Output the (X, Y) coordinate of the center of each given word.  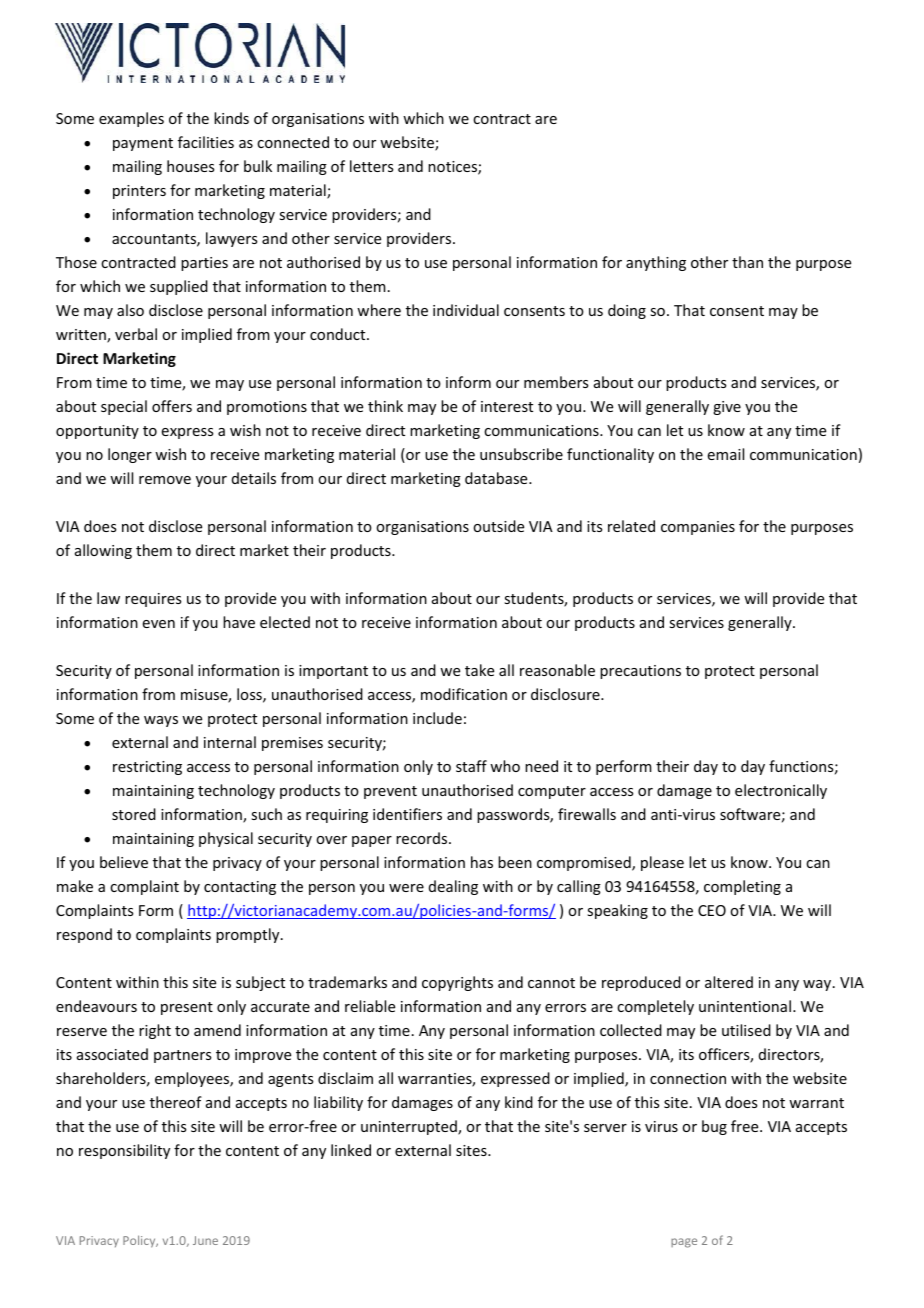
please (662, 863)
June (205, 1240)
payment (143, 144)
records (423, 838)
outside (498, 526)
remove (165, 480)
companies (698, 528)
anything (656, 263)
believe (124, 862)
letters (371, 166)
